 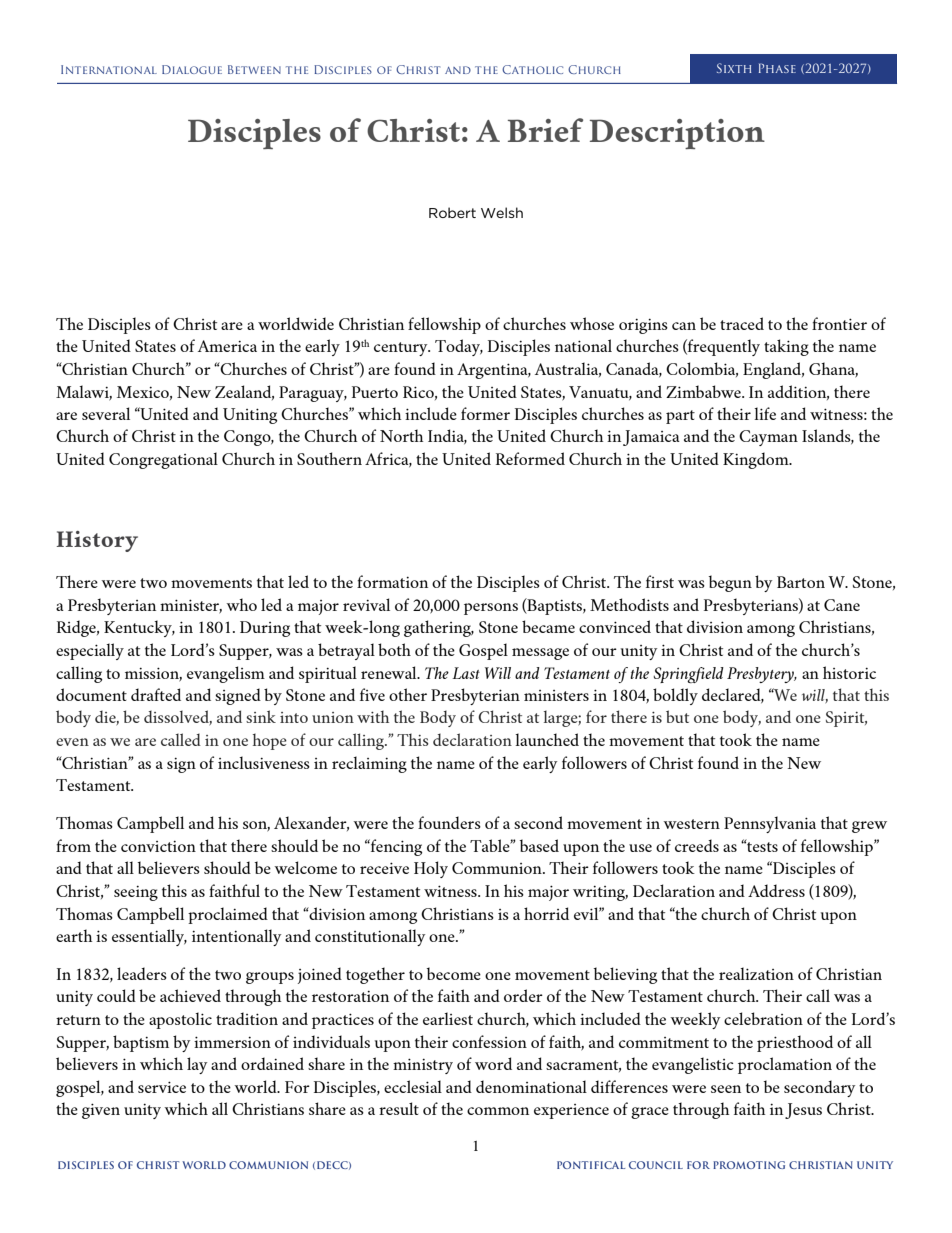 What do you see at coordinates (777, 68) in the document?
I see `Phase` at bounding box center [777, 68].
